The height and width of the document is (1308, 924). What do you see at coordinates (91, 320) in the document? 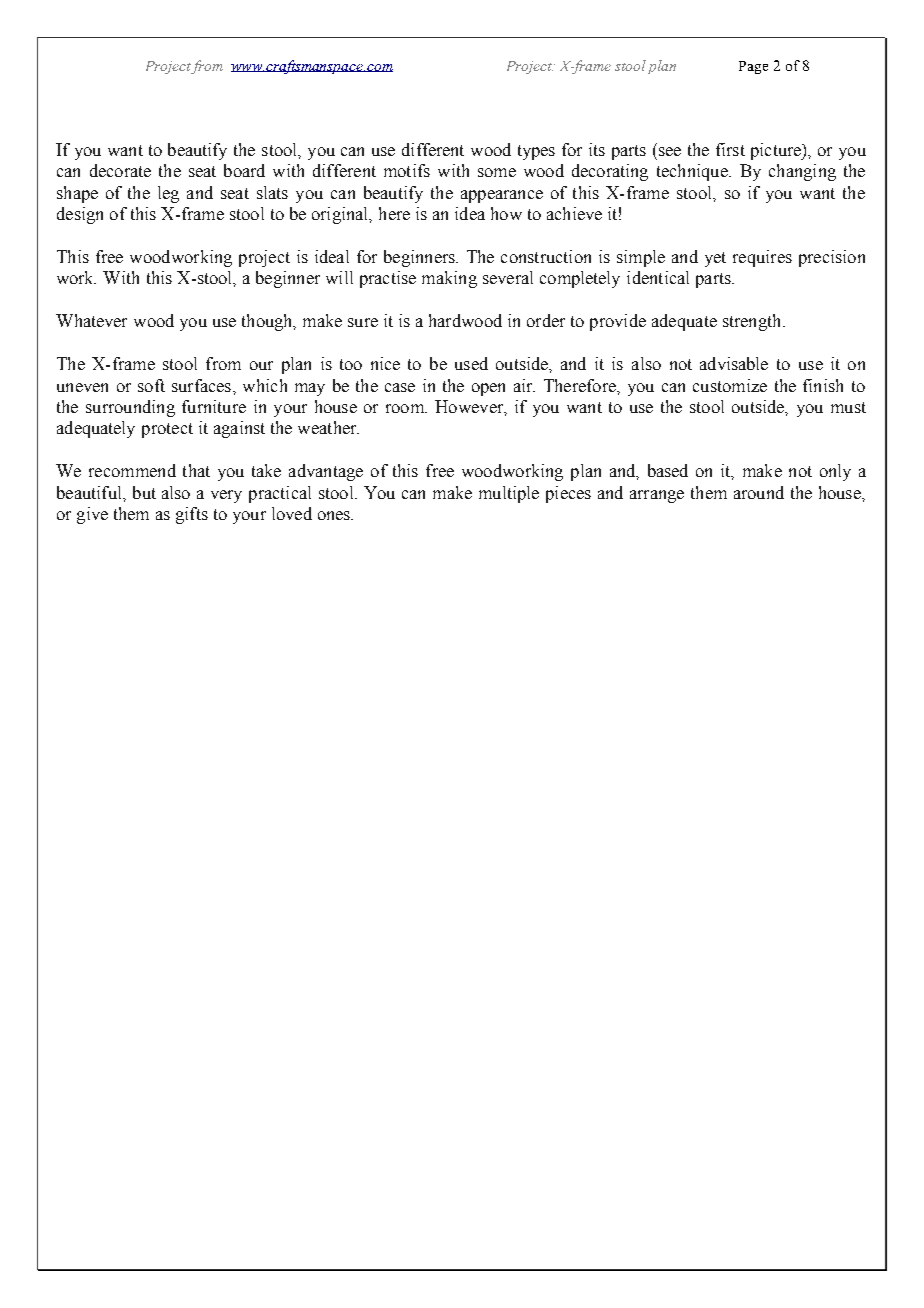
I see `Whatever` at bounding box center [91, 320].
